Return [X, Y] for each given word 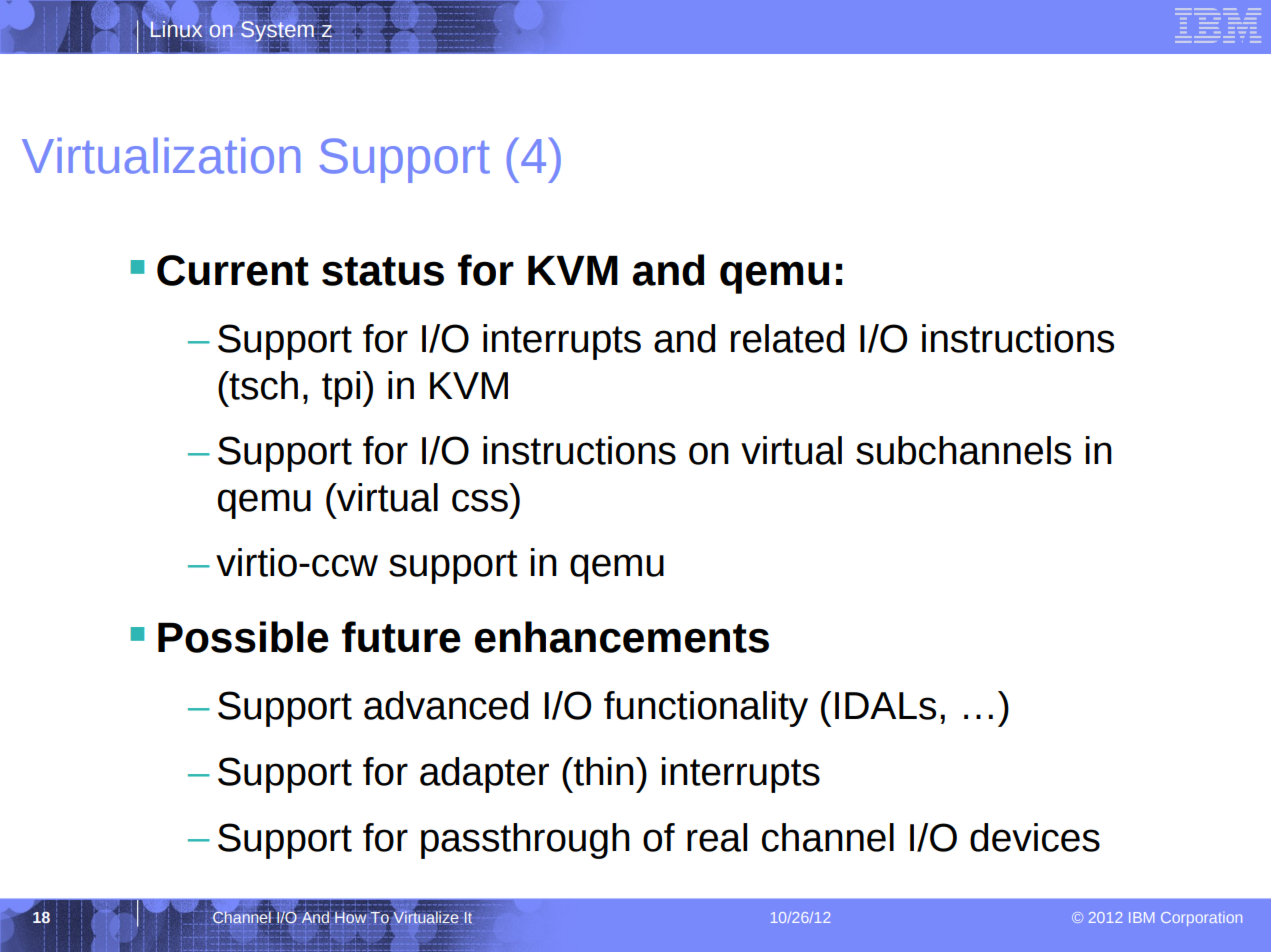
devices [1035, 837]
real [717, 837]
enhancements [622, 637]
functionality [706, 709]
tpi [341, 389]
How [350, 917]
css [480, 500]
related [788, 338]
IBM [1141, 917]
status [383, 271]
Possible [243, 637]
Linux [175, 29]
